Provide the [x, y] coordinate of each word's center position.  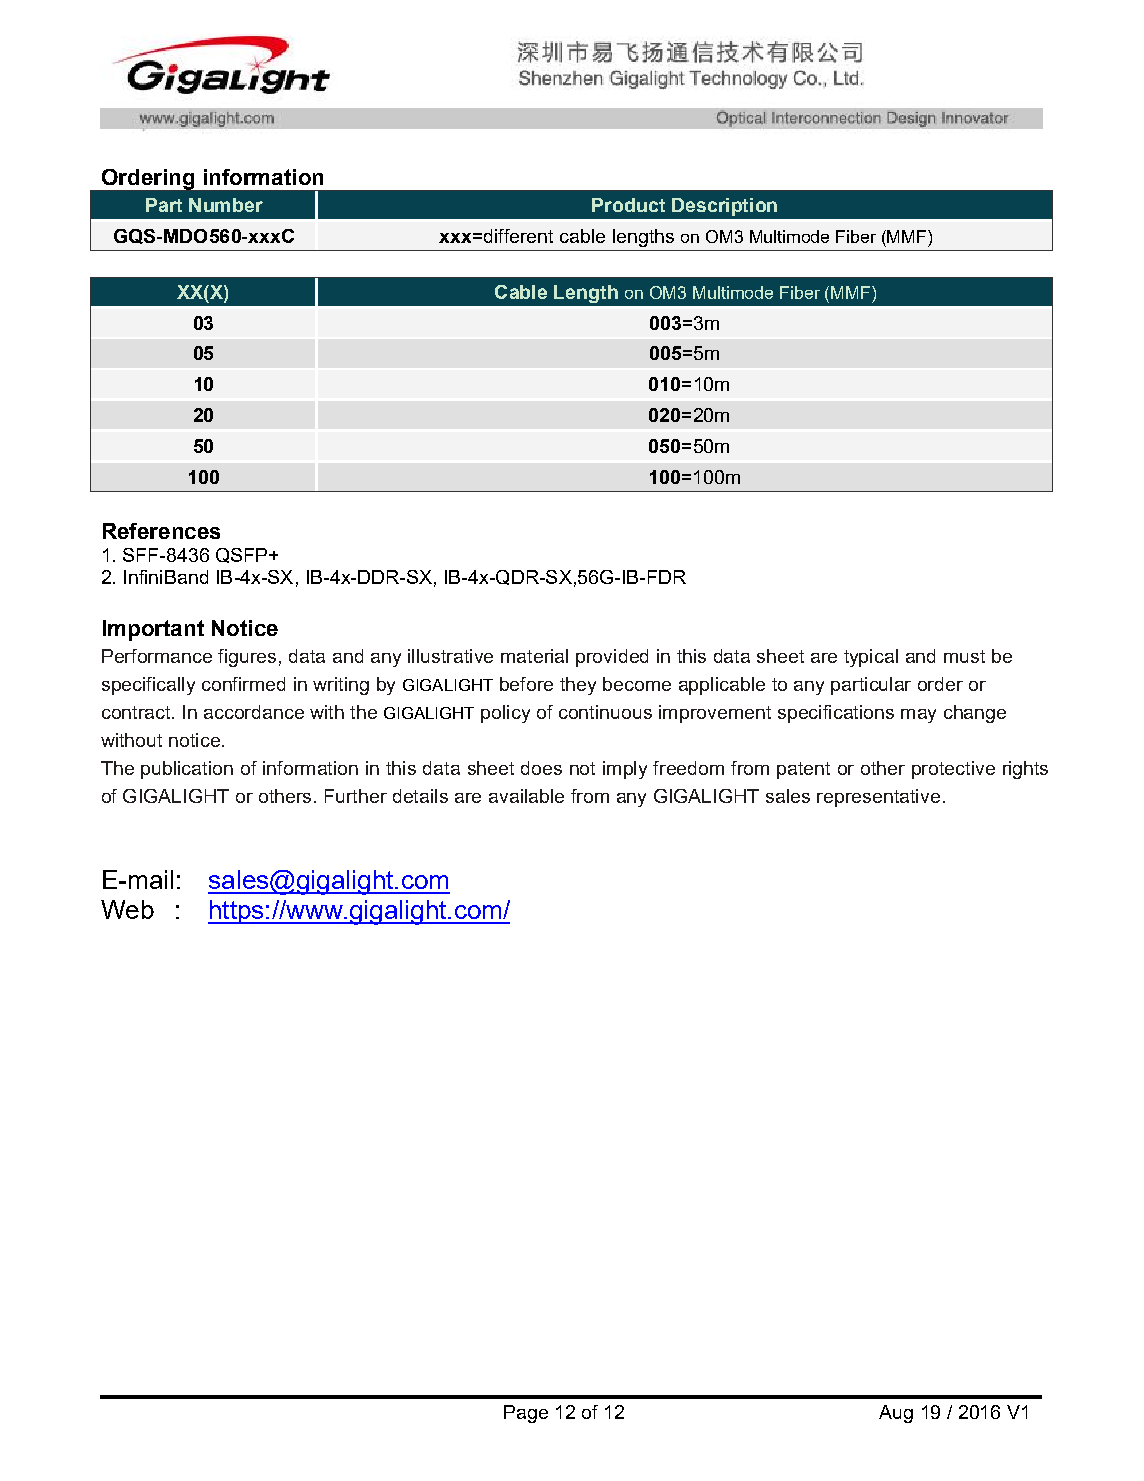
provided [612, 658]
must [964, 656]
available [526, 796]
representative [878, 798]
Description [724, 207]
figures [247, 658]
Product [628, 205]
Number [226, 205]
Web [127, 909]
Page [526, 1414]
